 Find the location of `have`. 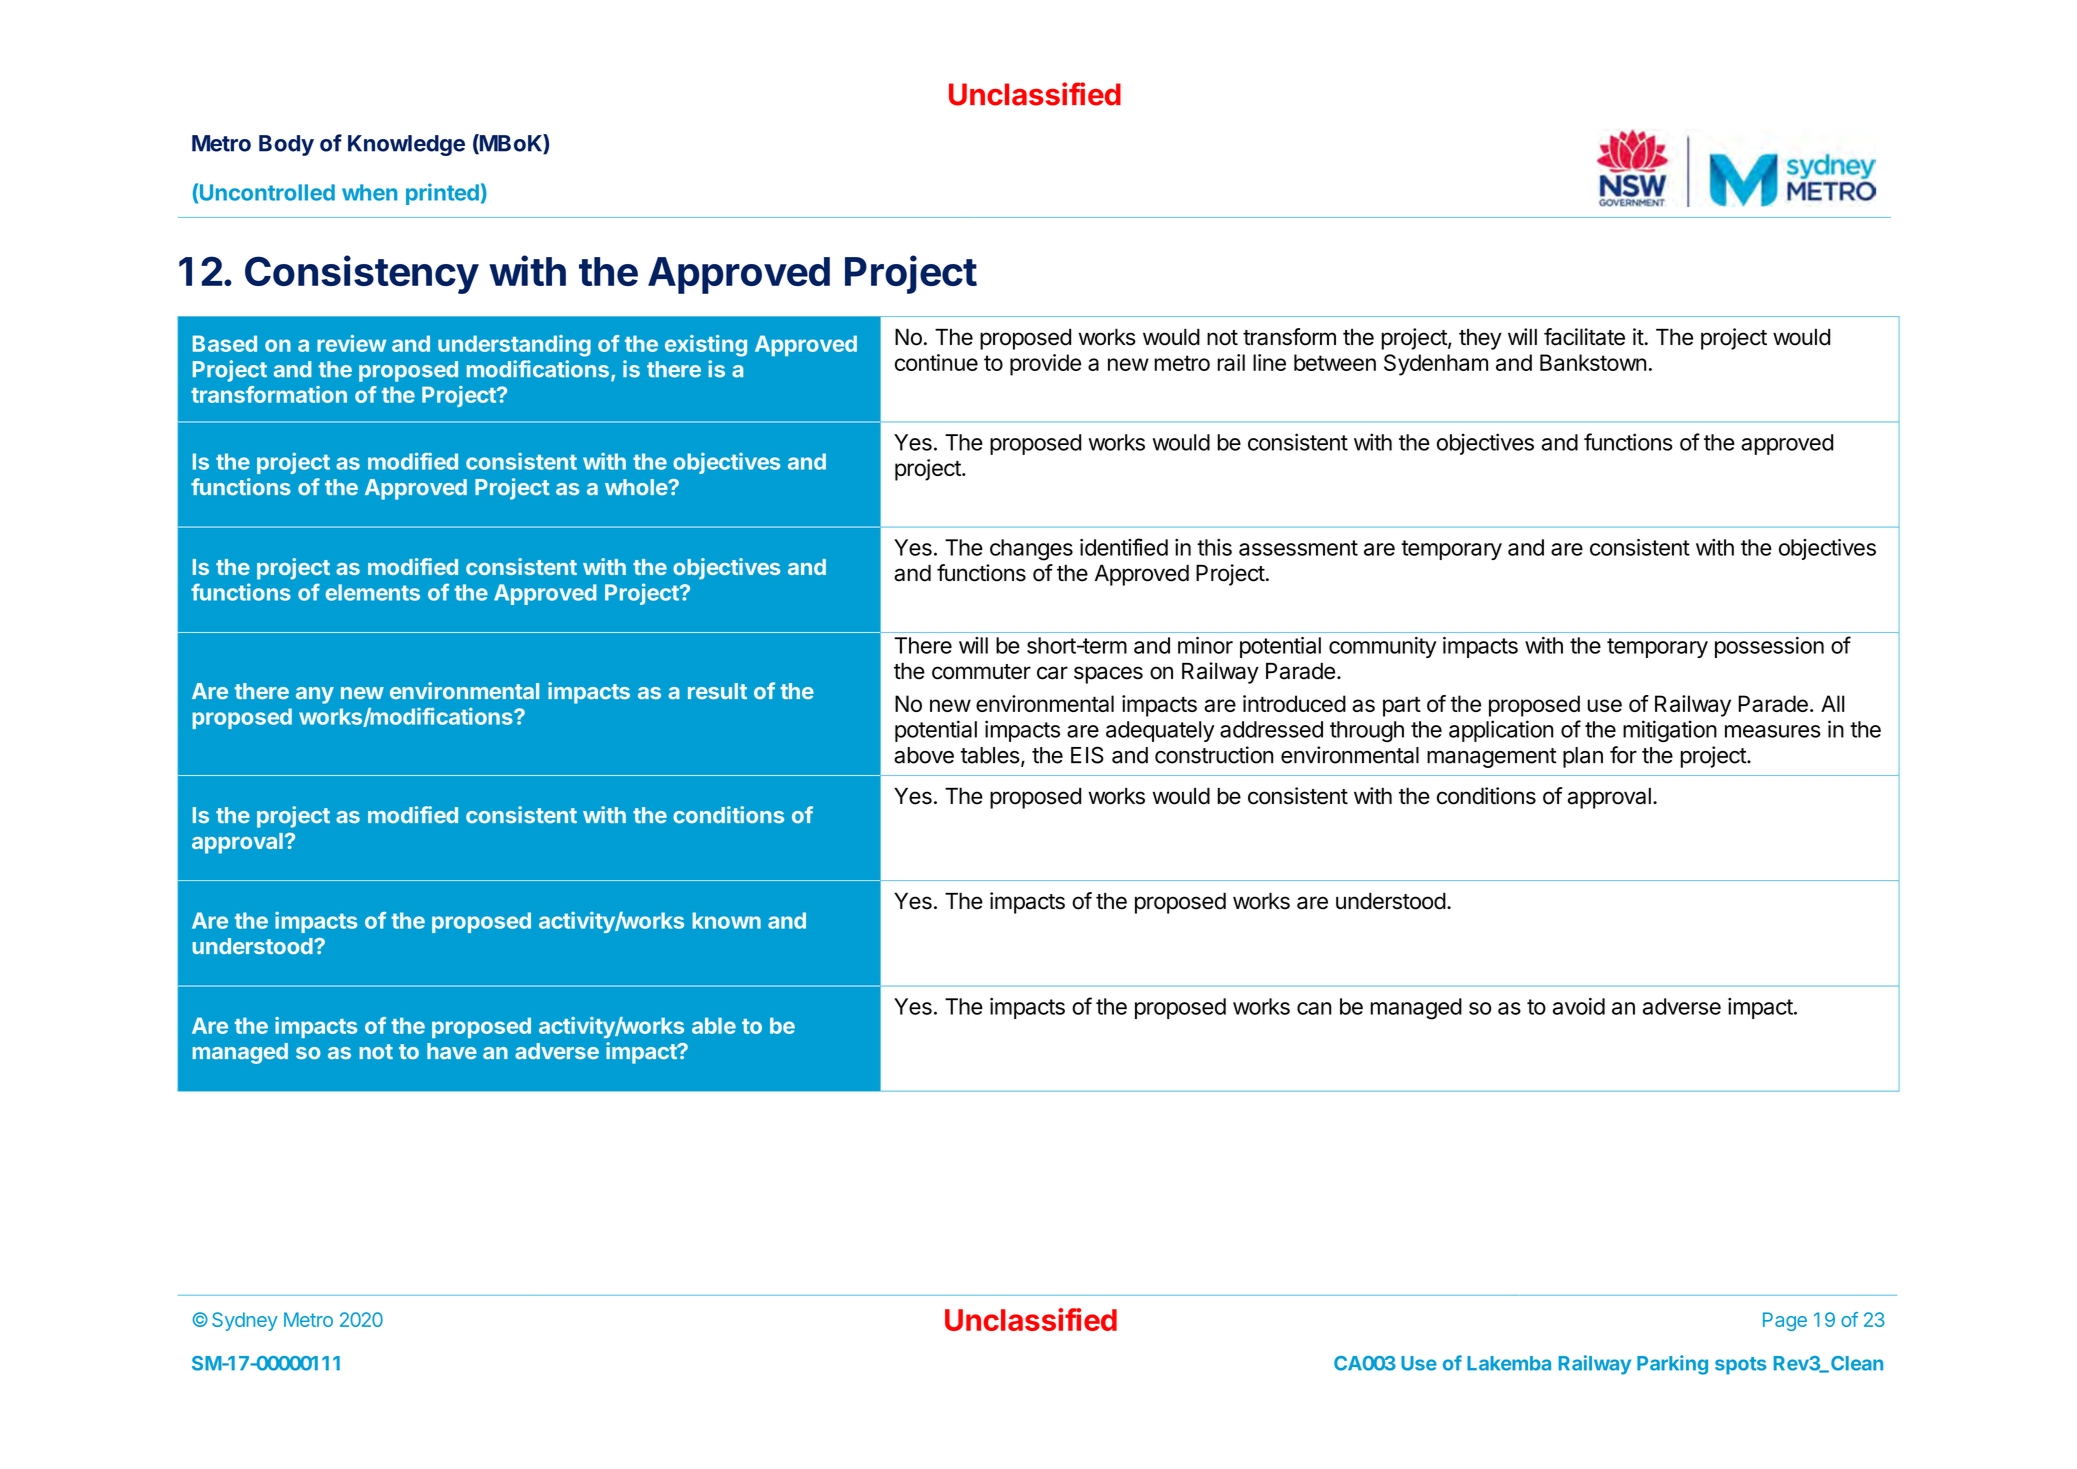

have is located at coordinates (452, 1051).
